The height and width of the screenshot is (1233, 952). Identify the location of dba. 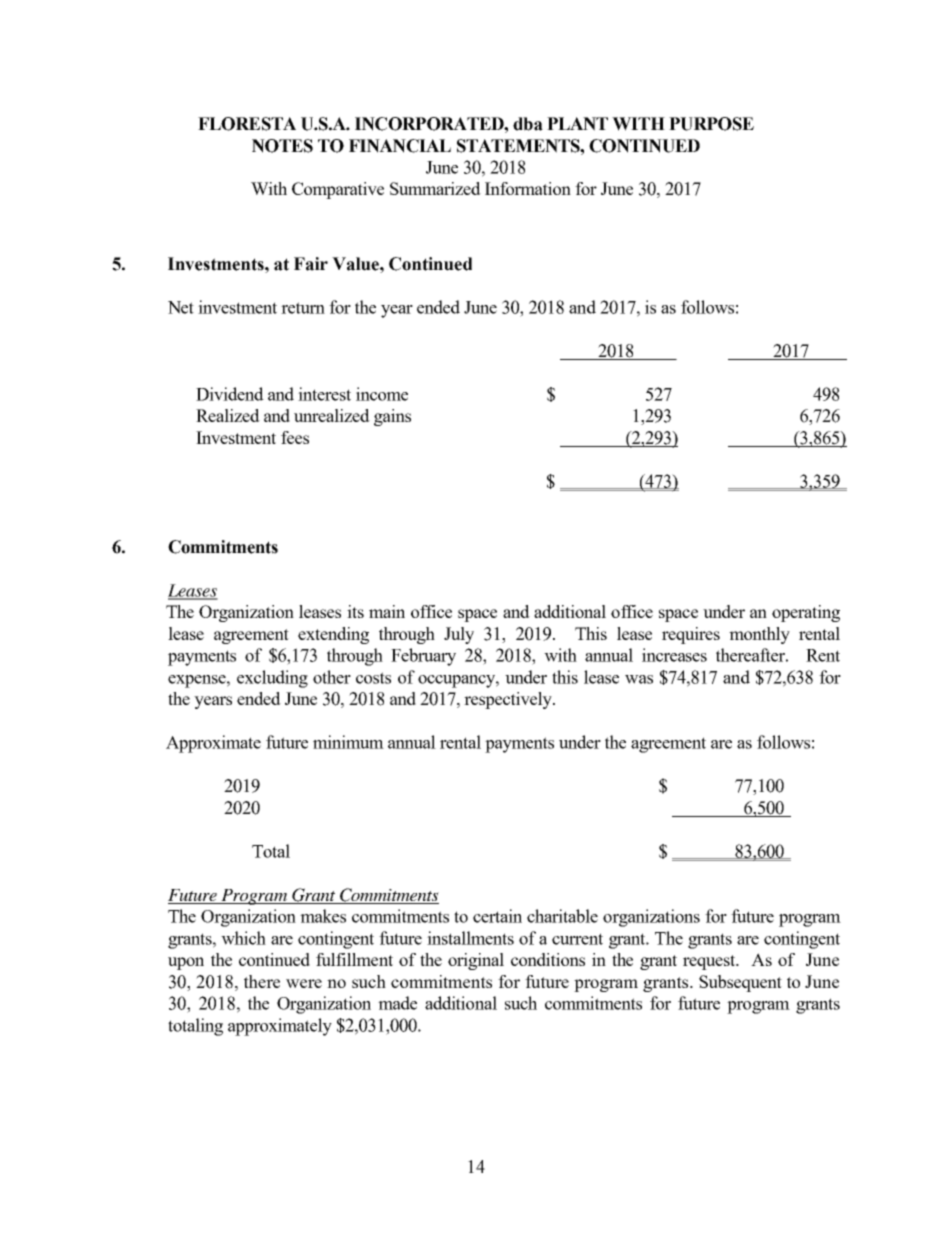
(528, 124).
